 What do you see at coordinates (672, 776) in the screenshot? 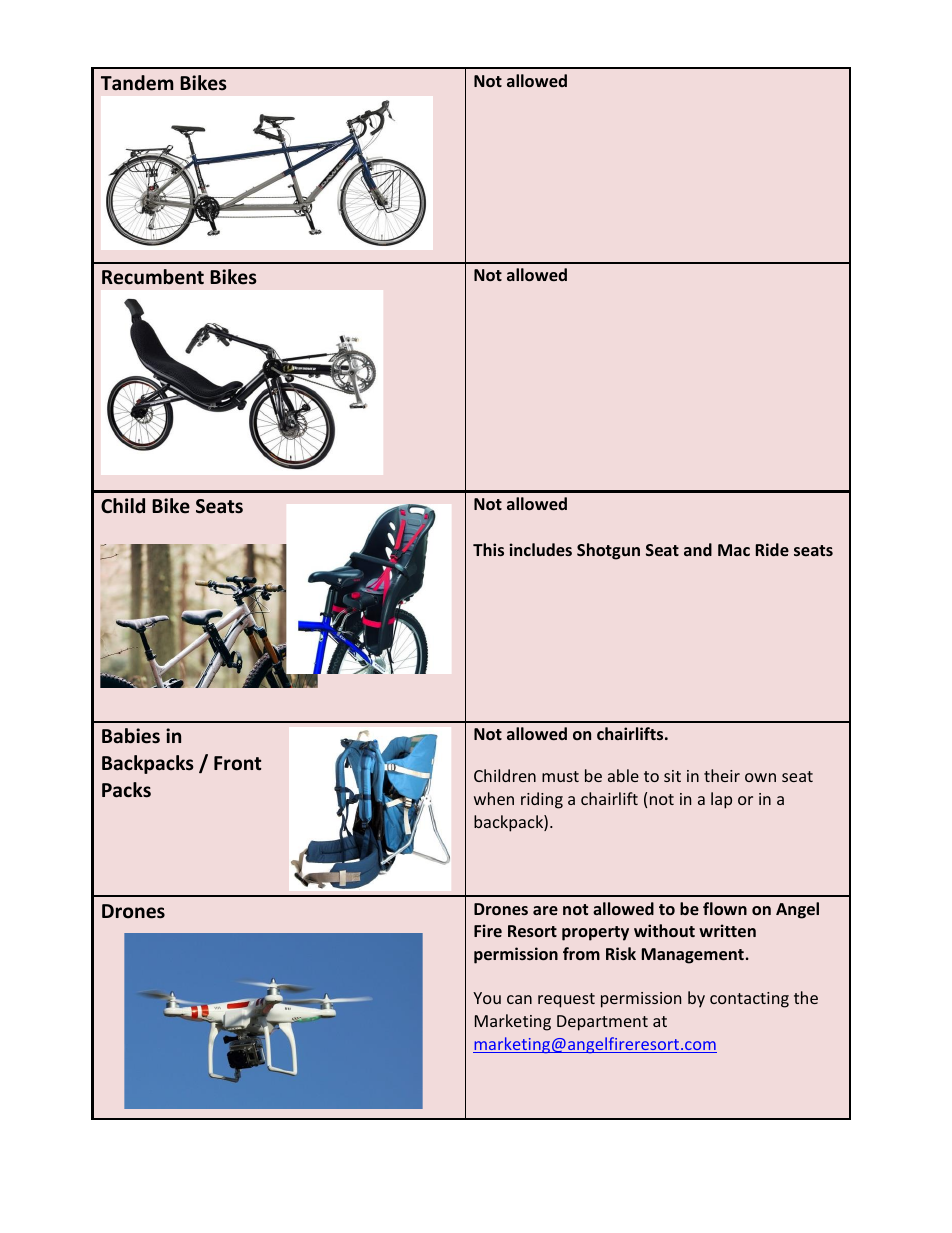
I see `sit` at bounding box center [672, 776].
